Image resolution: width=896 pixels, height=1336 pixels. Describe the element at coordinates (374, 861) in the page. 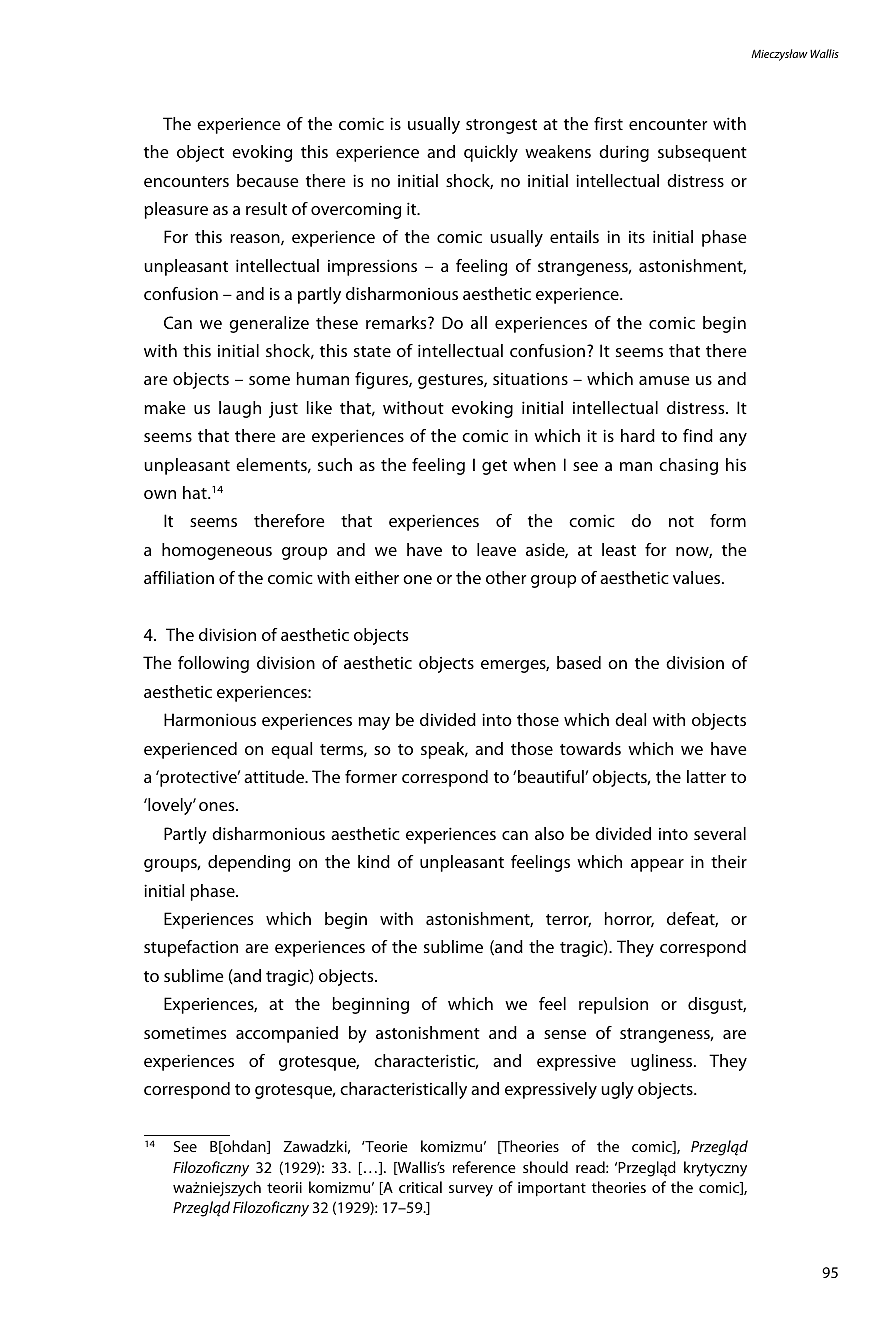

I see `kind` at that location.
